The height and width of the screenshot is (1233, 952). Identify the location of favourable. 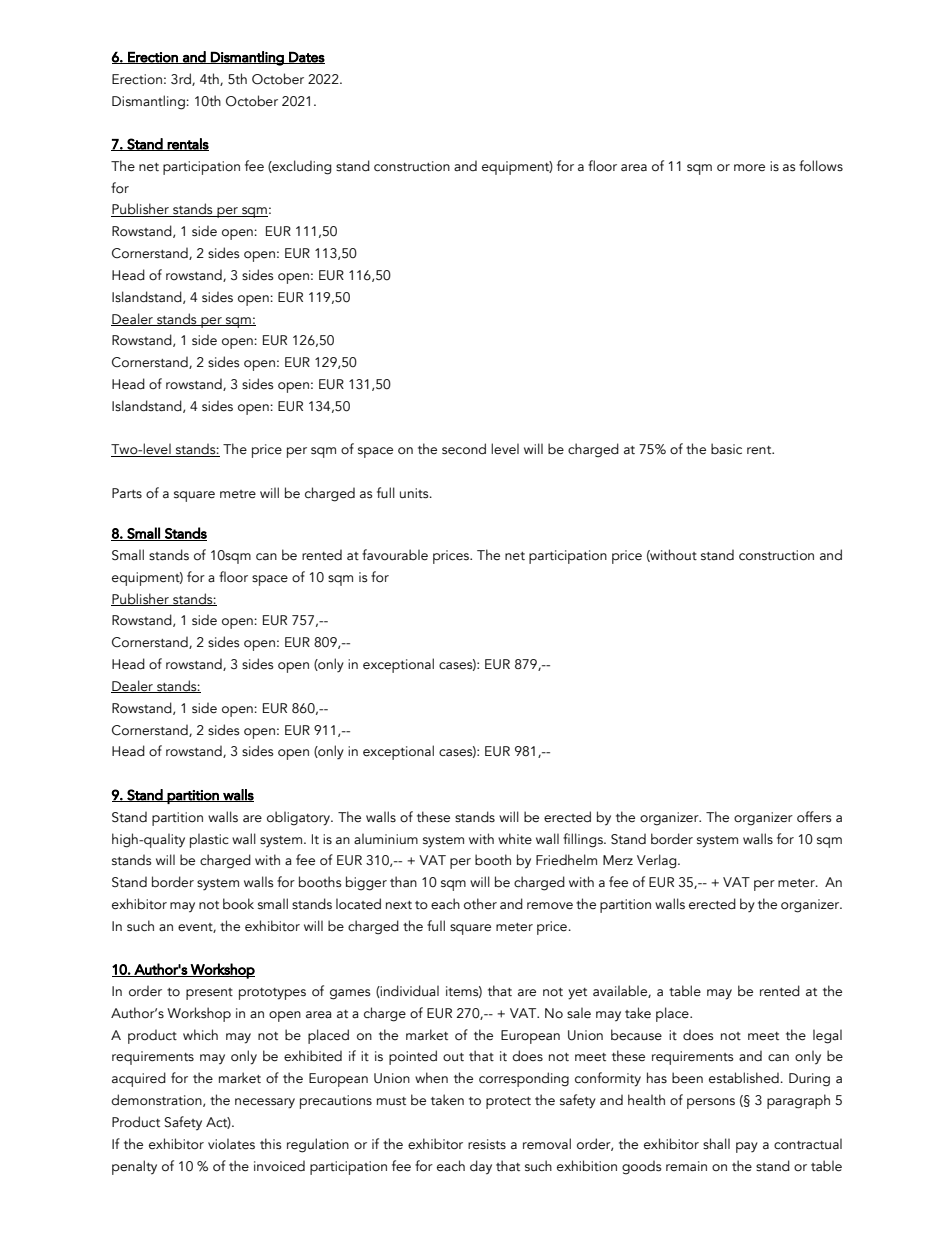
(395, 555).
